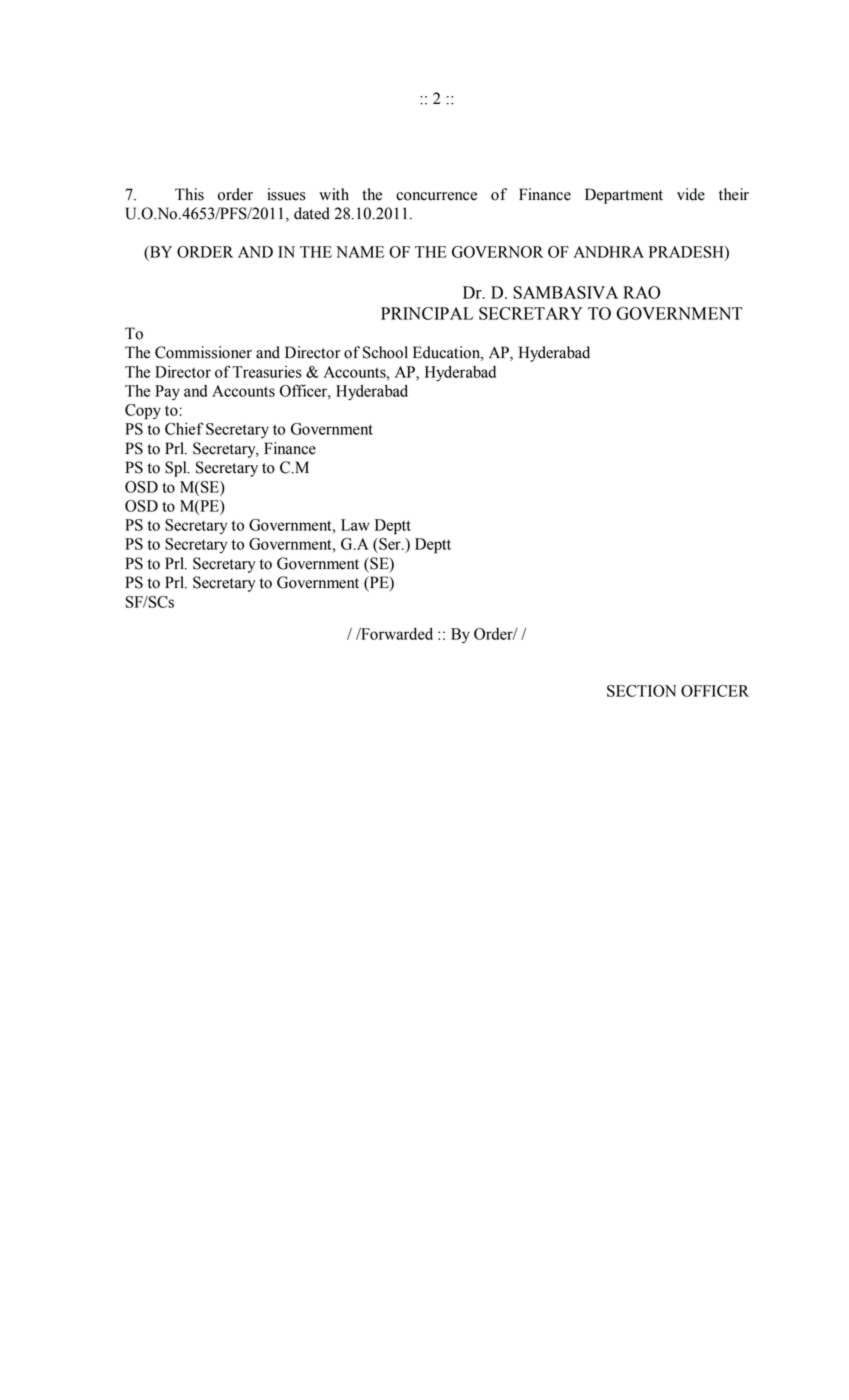 Image resolution: width=849 pixels, height=1400 pixels. What do you see at coordinates (184, 428) in the screenshot?
I see `Chief` at bounding box center [184, 428].
